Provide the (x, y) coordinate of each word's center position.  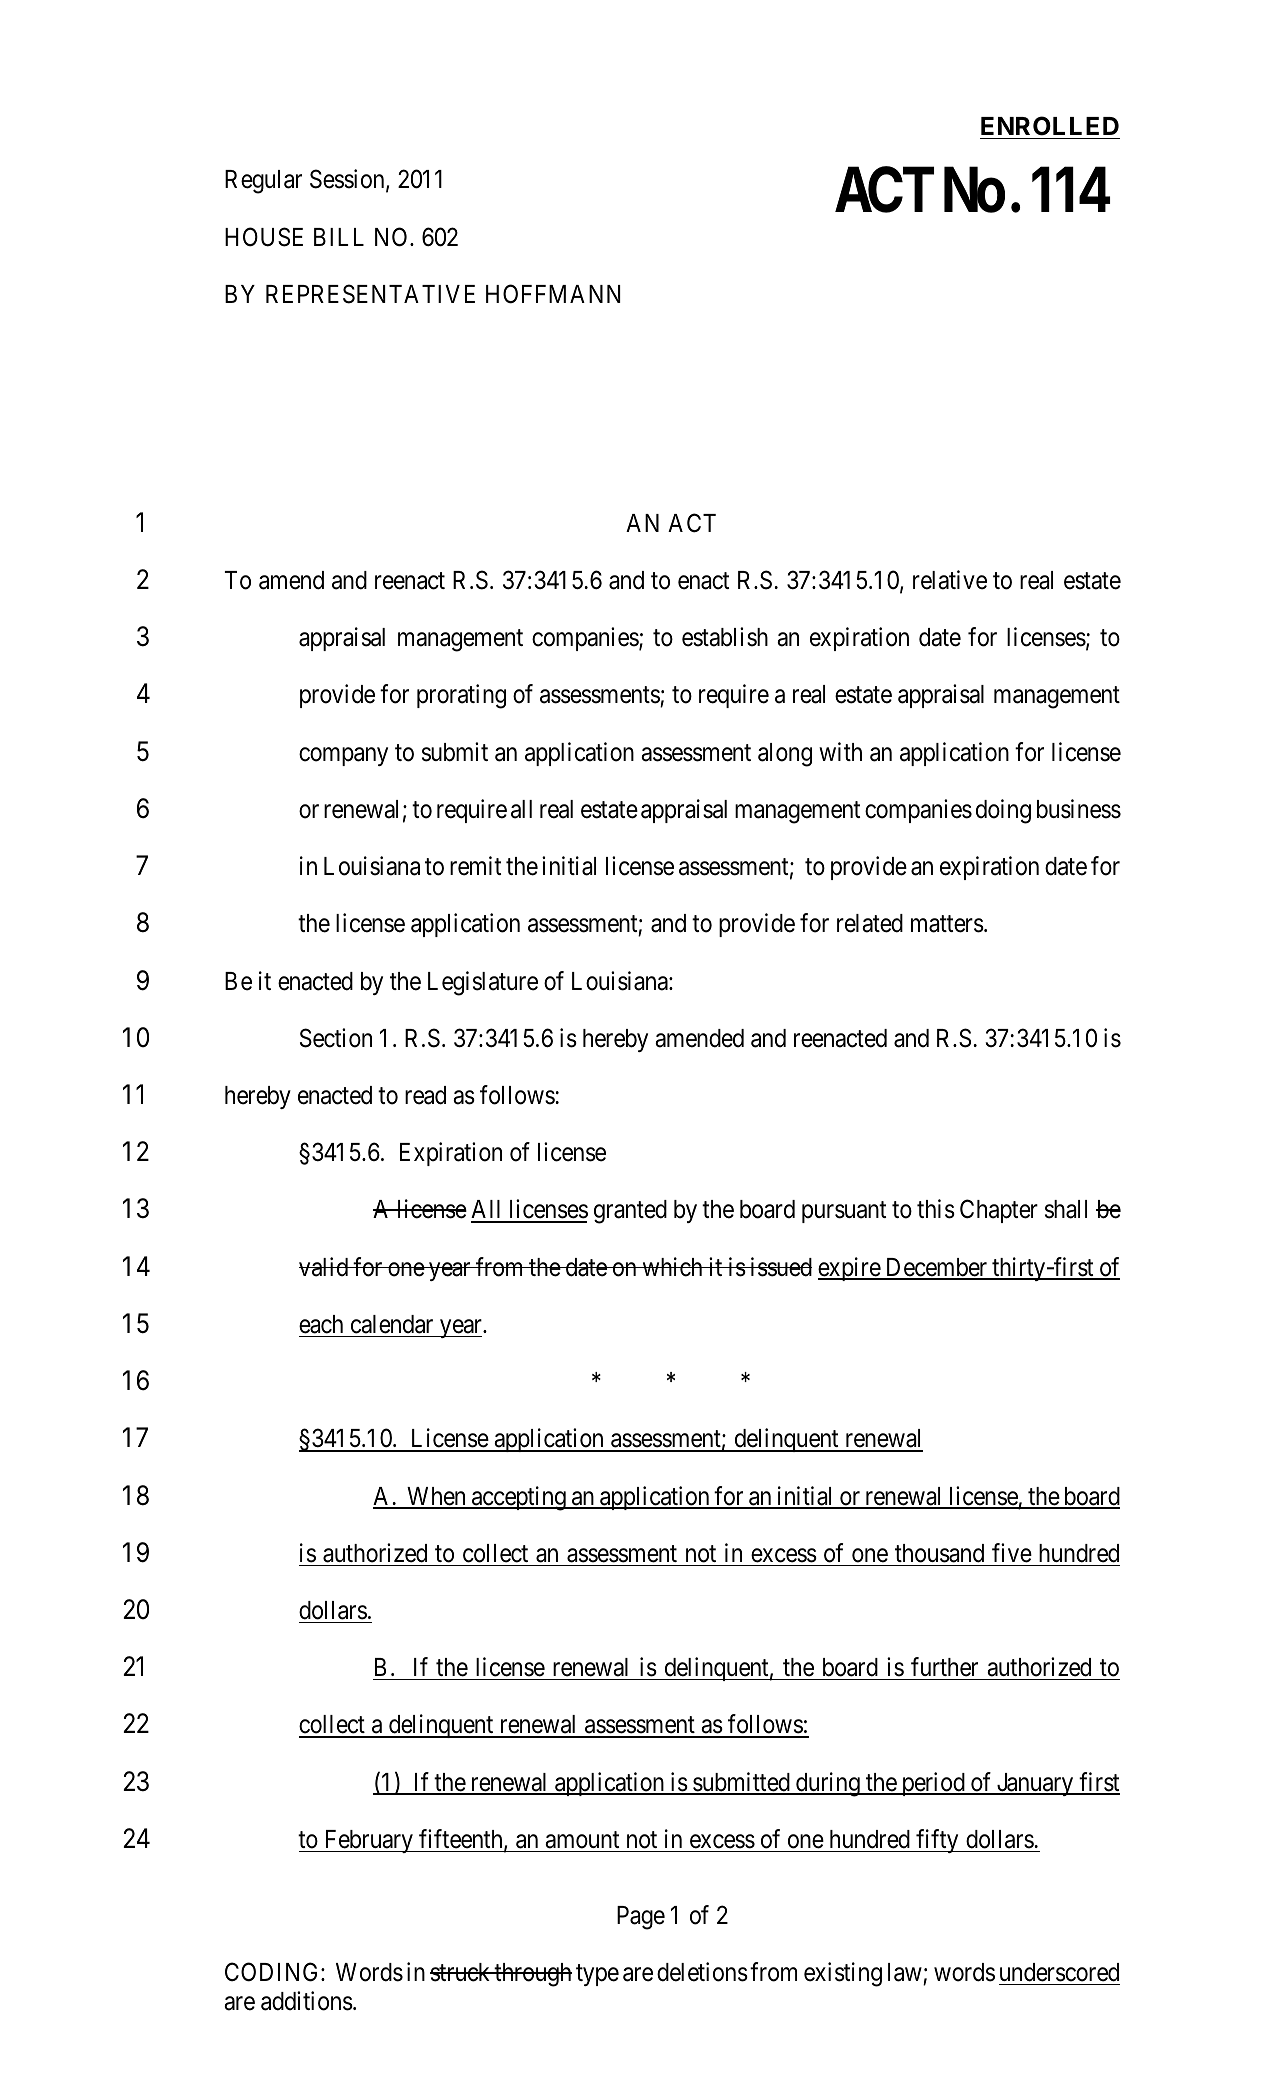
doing (1003, 811)
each (321, 1324)
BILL (339, 237)
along (785, 755)
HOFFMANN (553, 294)
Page (641, 1918)
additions (307, 2001)
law (905, 1972)
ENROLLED (1050, 126)
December (936, 1268)
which (672, 1267)
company (343, 756)
